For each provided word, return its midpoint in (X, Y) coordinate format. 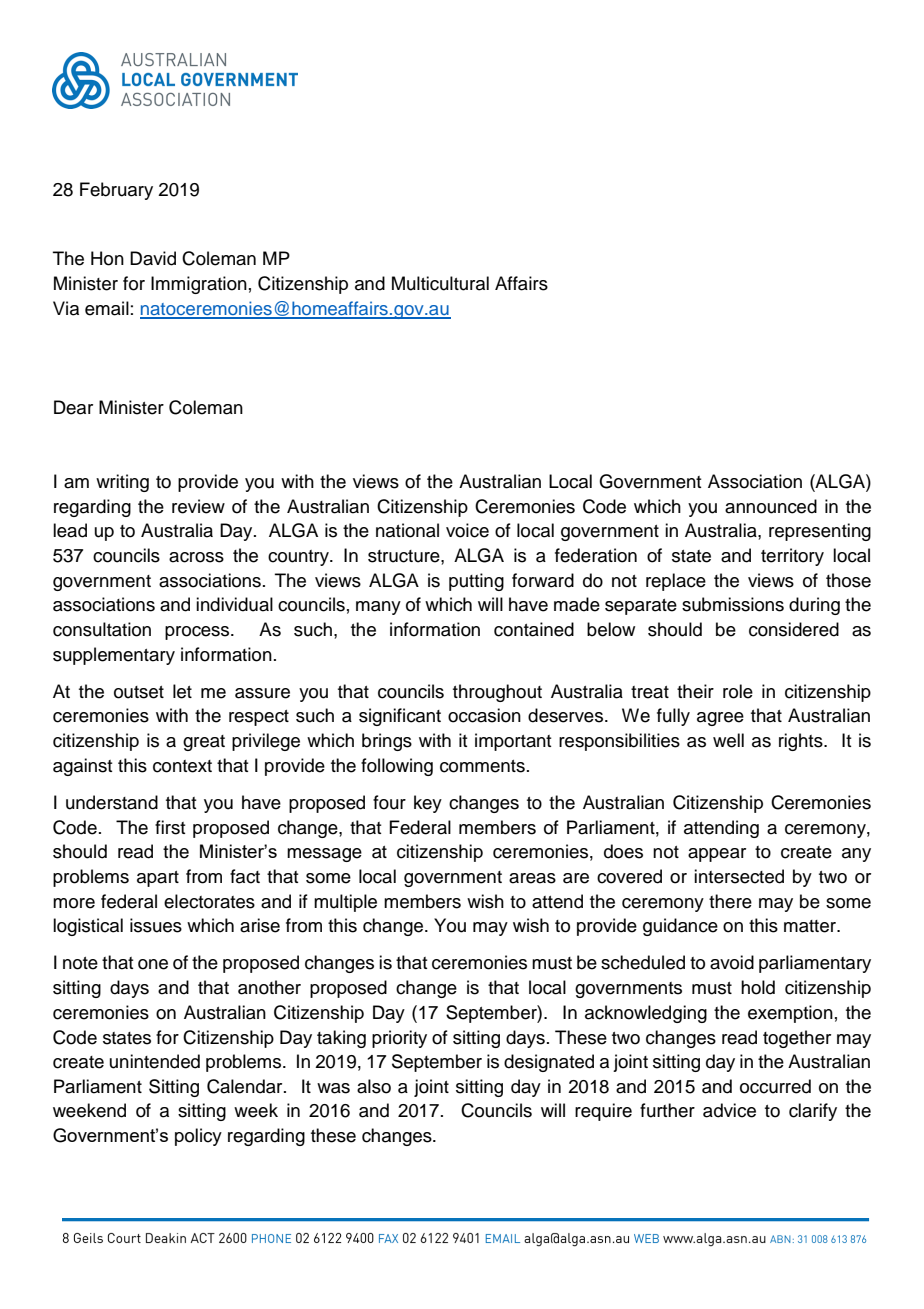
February (116, 191)
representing (820, 532)
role (738, 691)
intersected (739, 876)
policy (198, 1137)
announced (771, 506)
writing (122, 483)
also (374, 1086)
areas (532, 878)
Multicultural (440, 283)
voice (467, 530)
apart (158, 879)
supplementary (114, 656)
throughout (497, 693)
